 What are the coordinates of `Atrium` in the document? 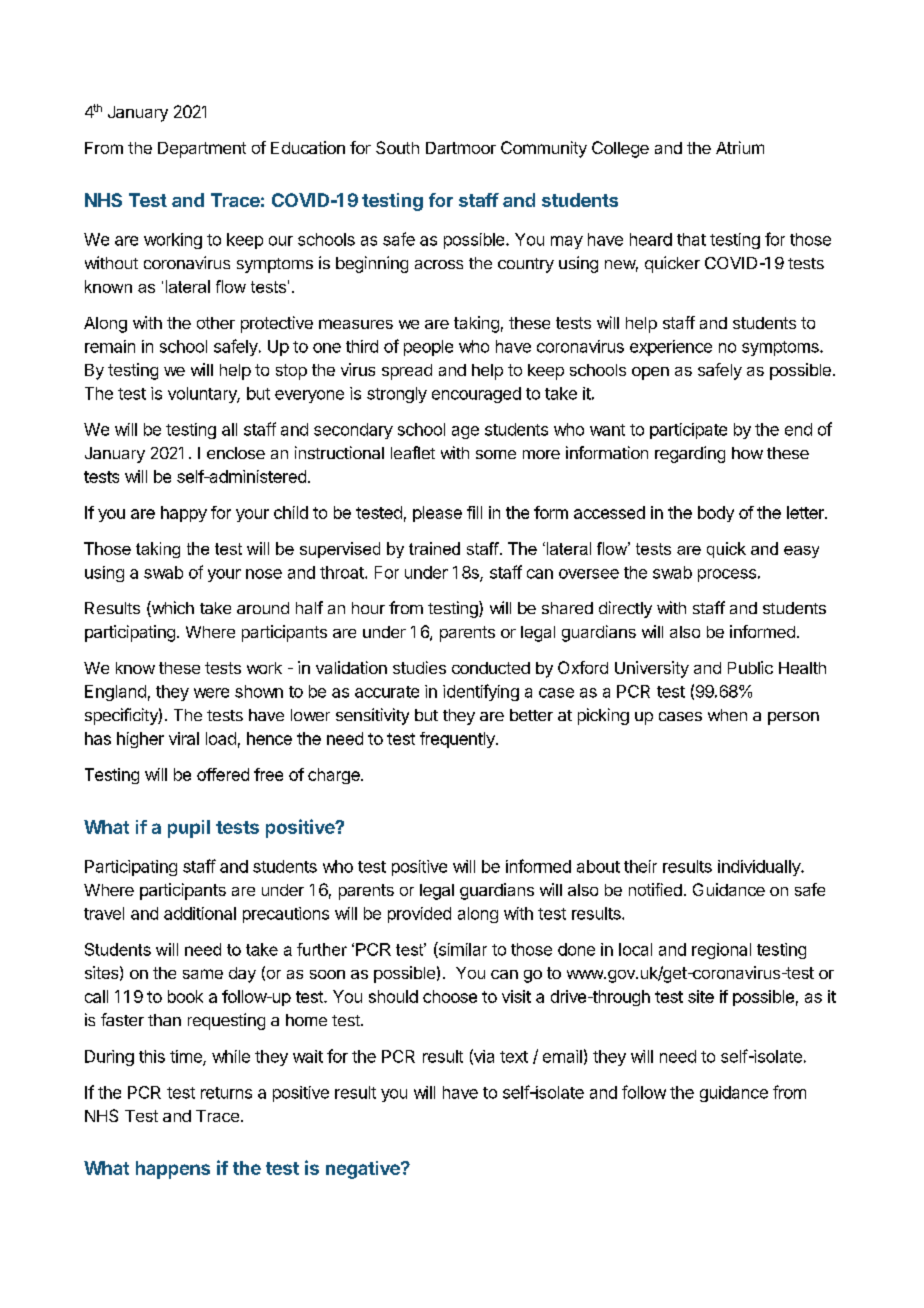 It's located at (740, 147).
